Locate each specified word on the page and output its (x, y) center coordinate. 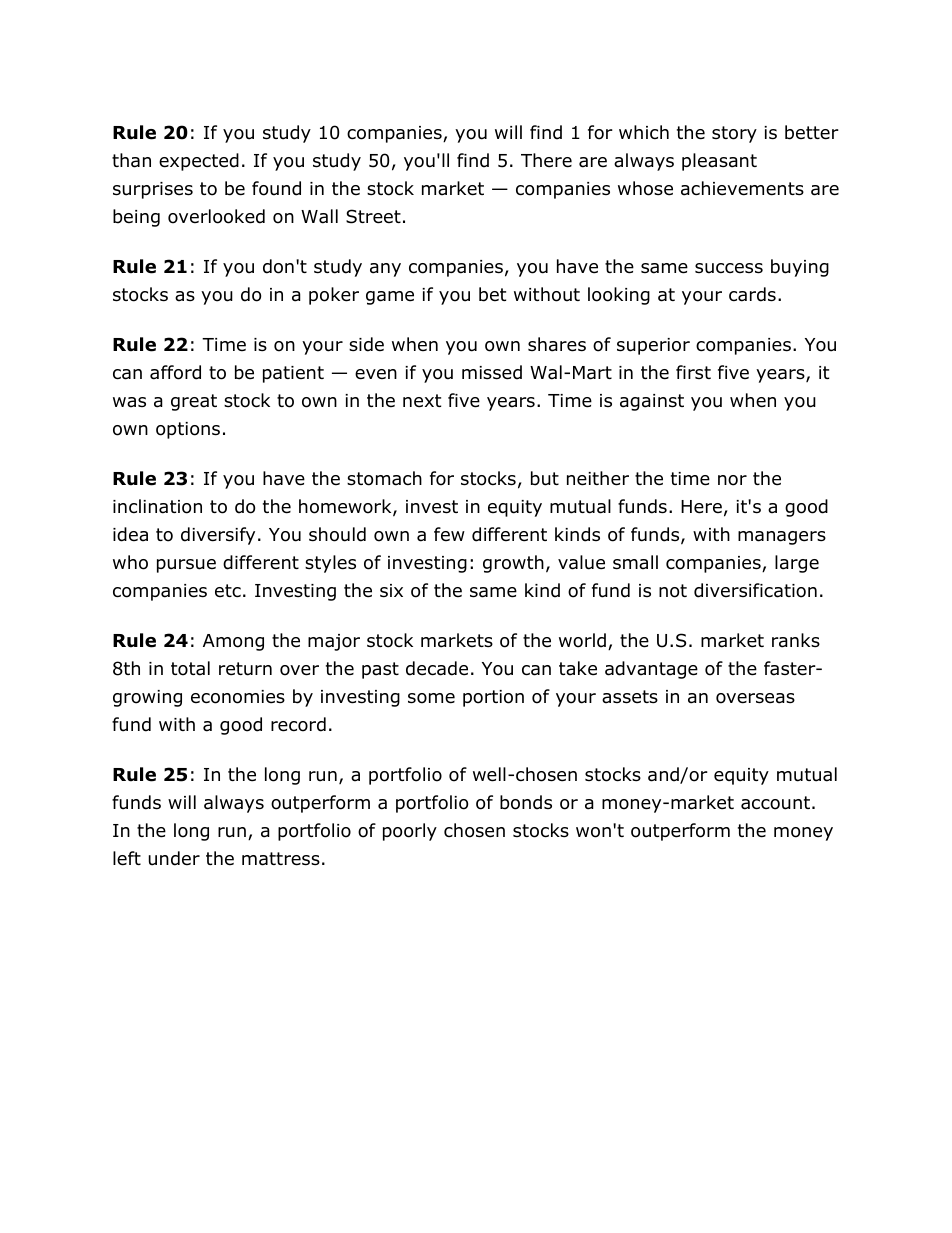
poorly (410, 832)
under (174, 858)
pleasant (719, 162)
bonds (526, 802)
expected (199, 162)
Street (373, 216)
